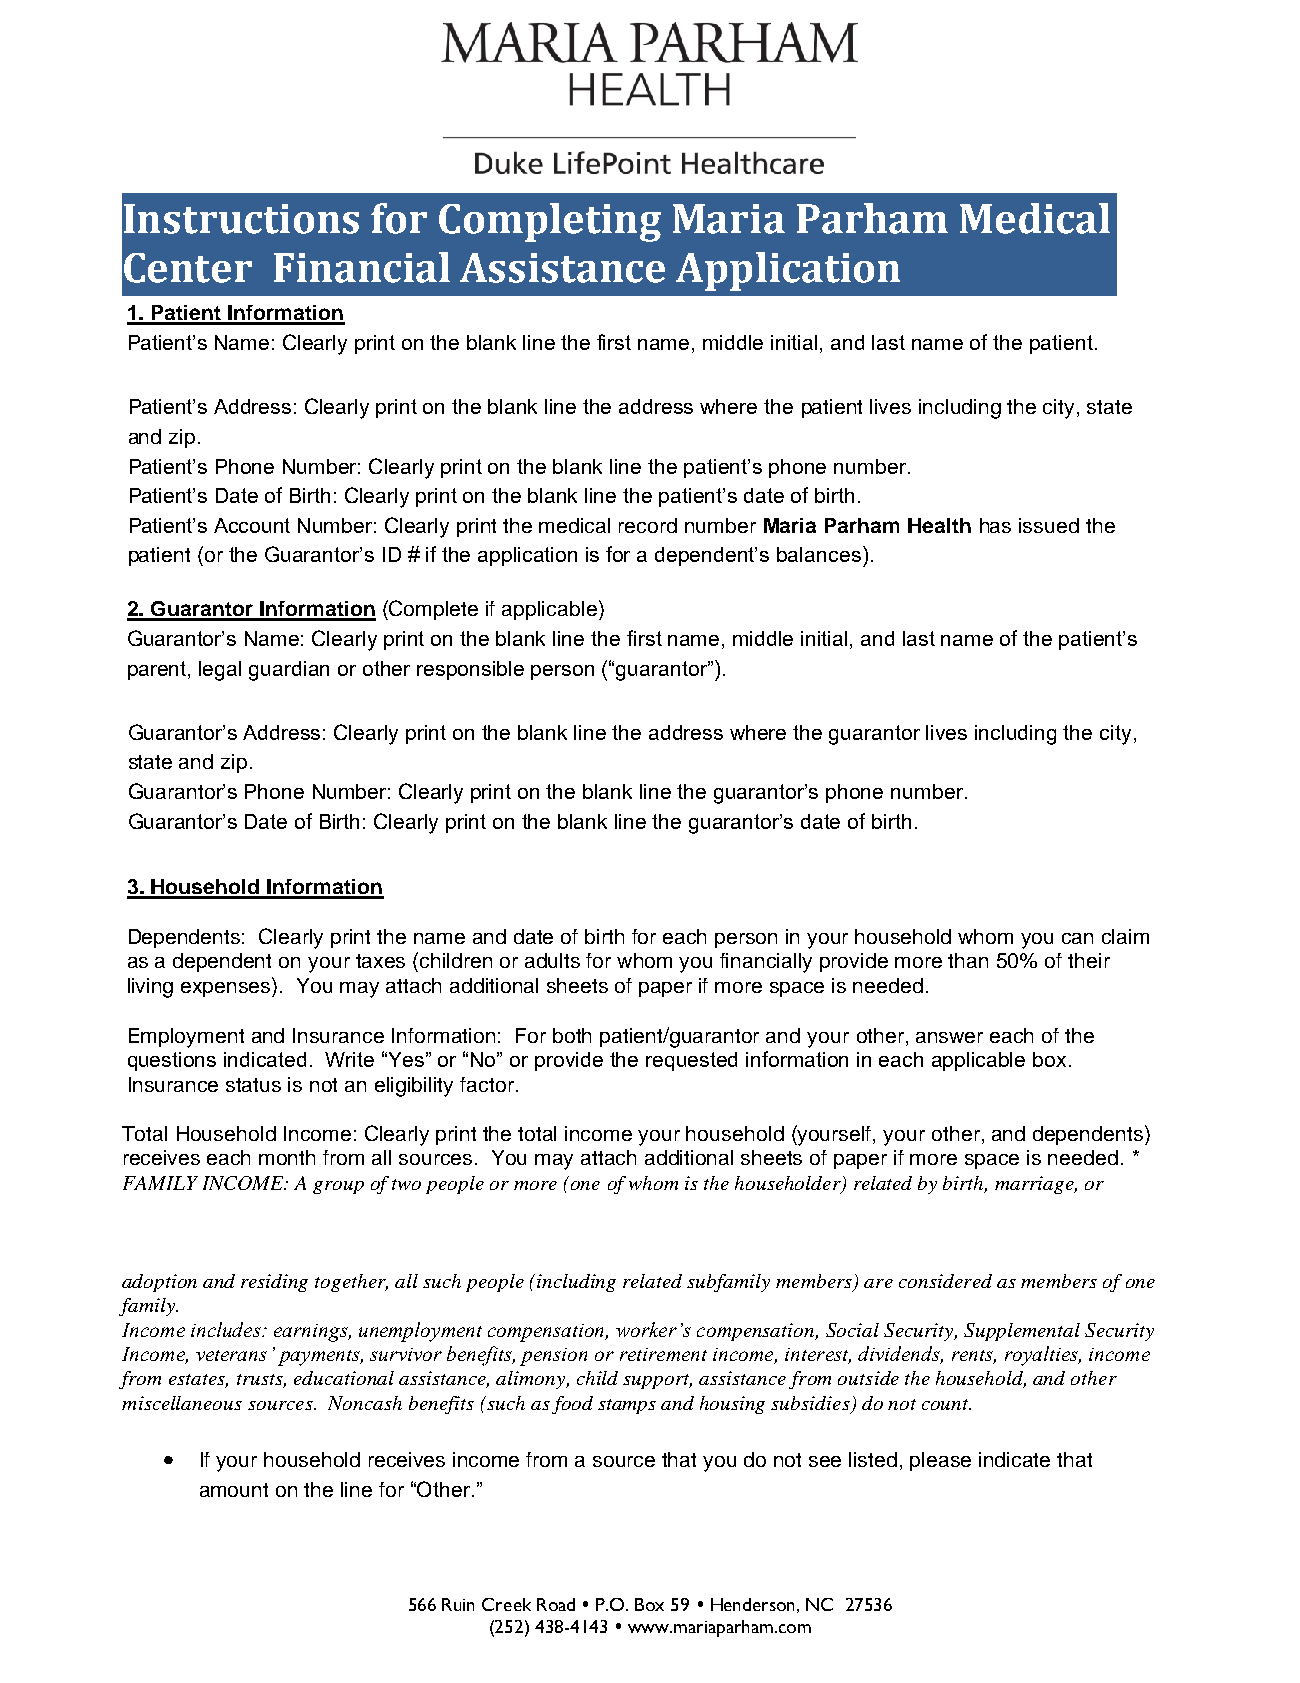 The height and width of the page is (1683, 1300). I want to click on amount, so click(234, 1490).
